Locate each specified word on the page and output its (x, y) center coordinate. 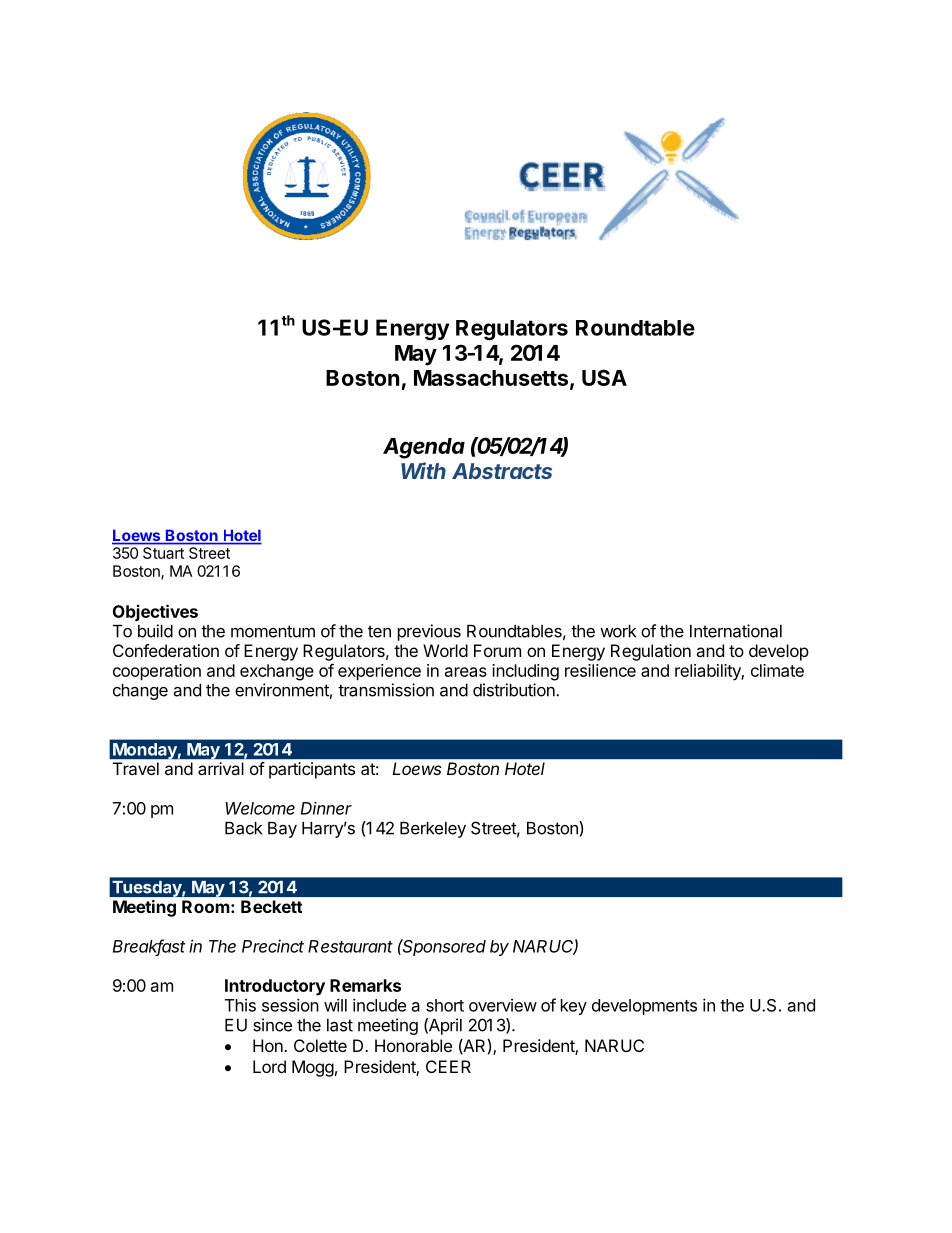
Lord (269, 1066)
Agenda (424, 448)
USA (604, 377)
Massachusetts (491, 378)
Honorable (413, 1045)
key (574, 1007)
